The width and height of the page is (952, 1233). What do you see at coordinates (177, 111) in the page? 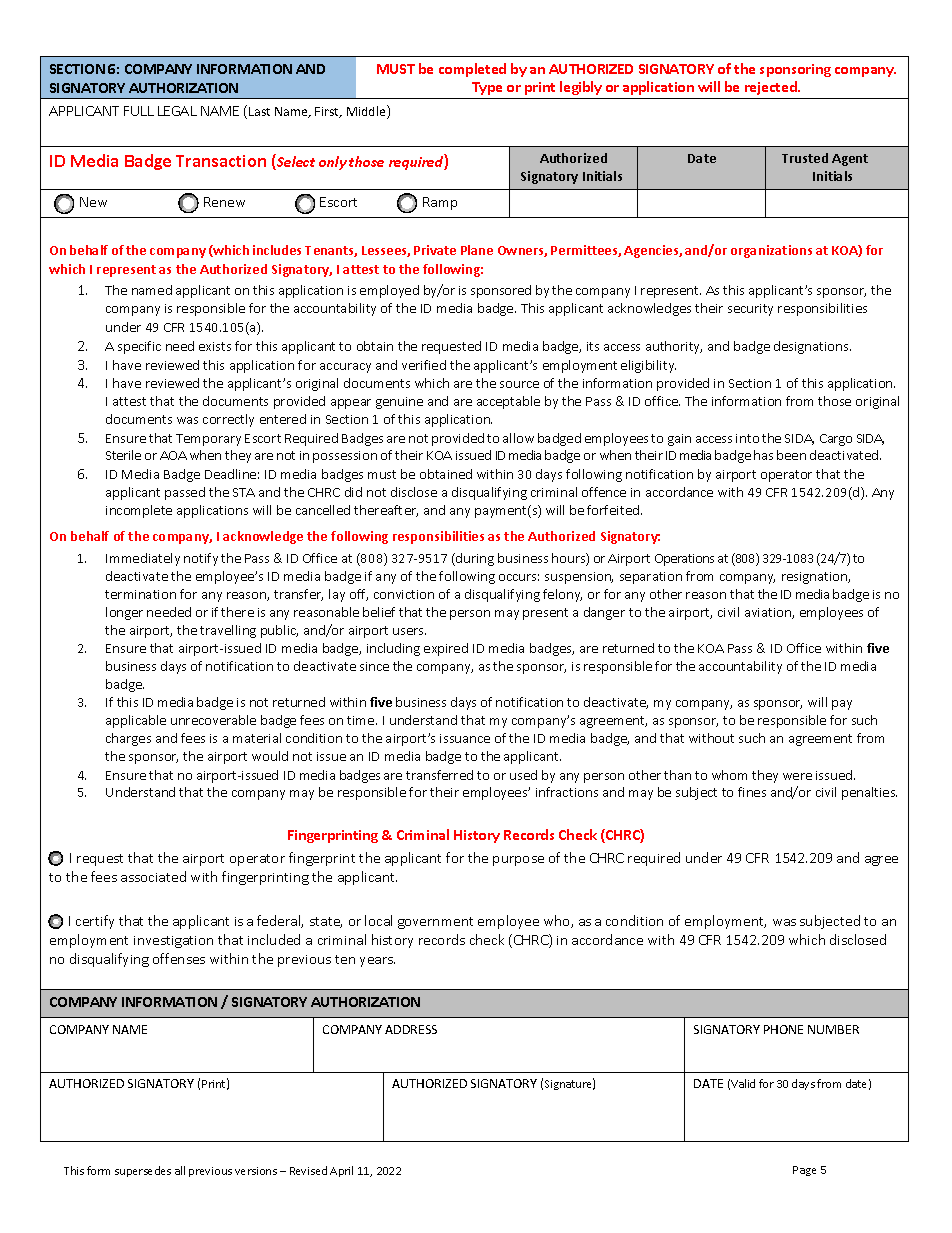
I see `LEGAL` at bounding box center [177, 111].
